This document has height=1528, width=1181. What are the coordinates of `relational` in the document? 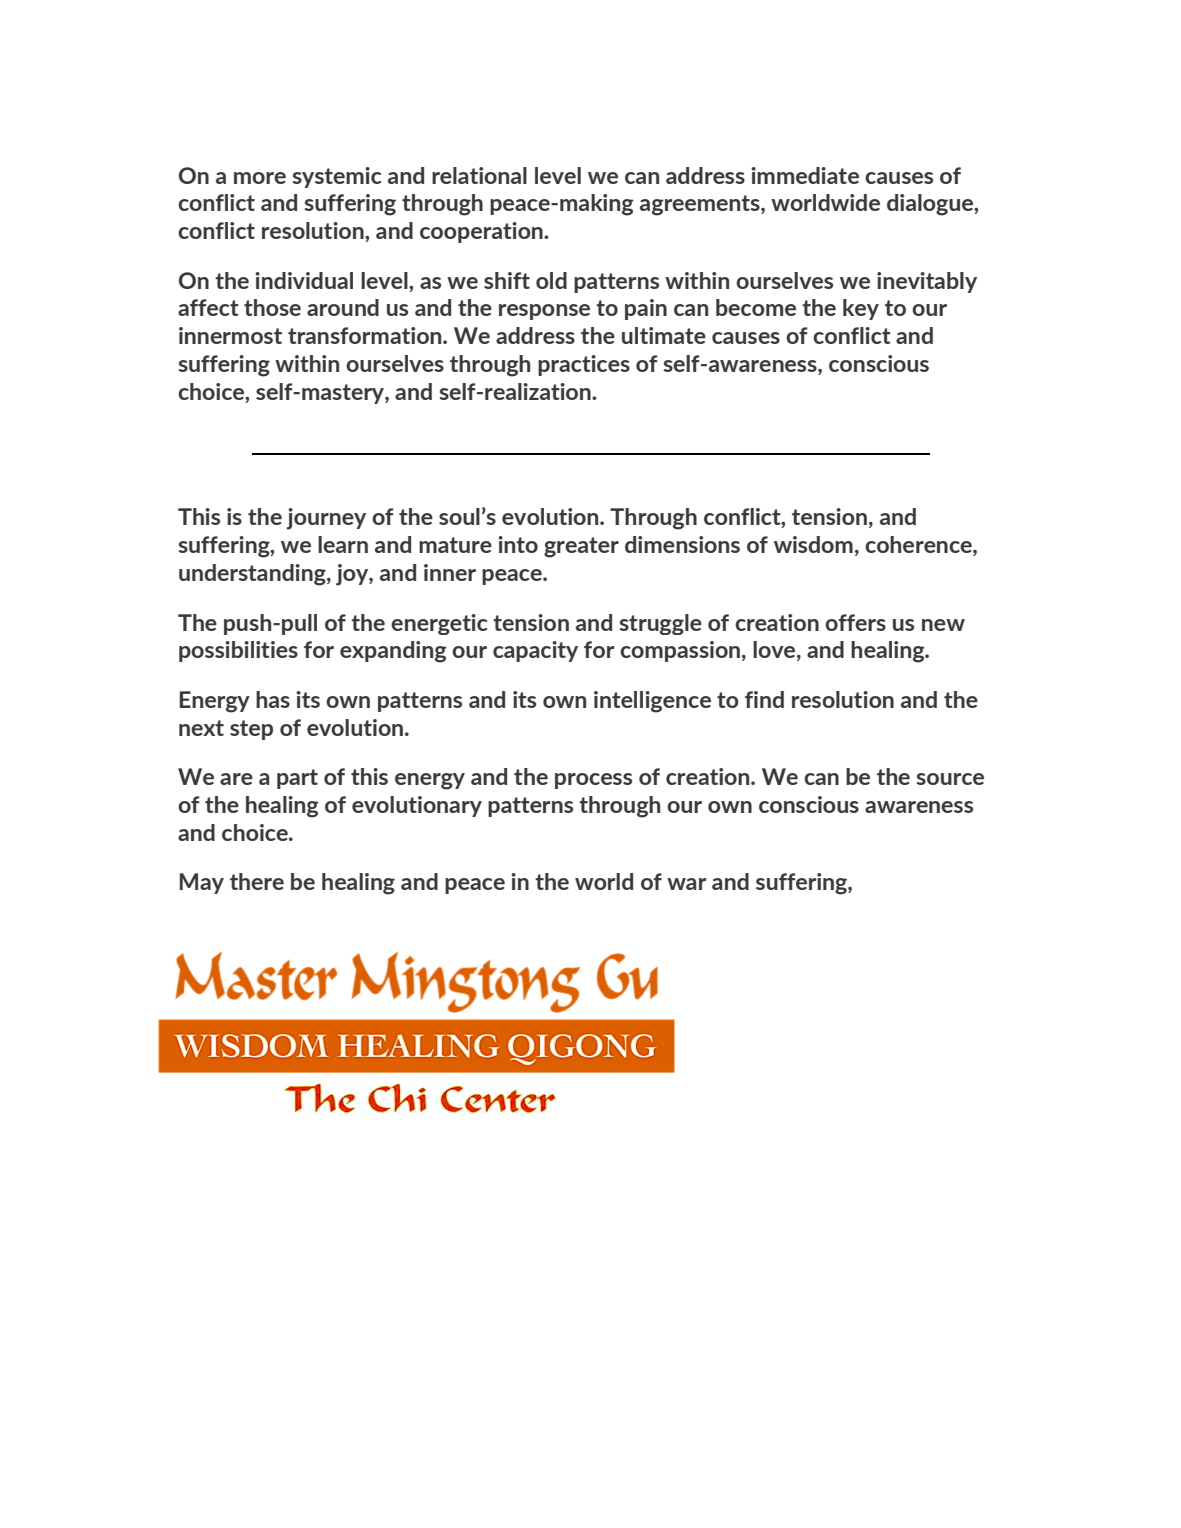 It's located at (479, 175).
